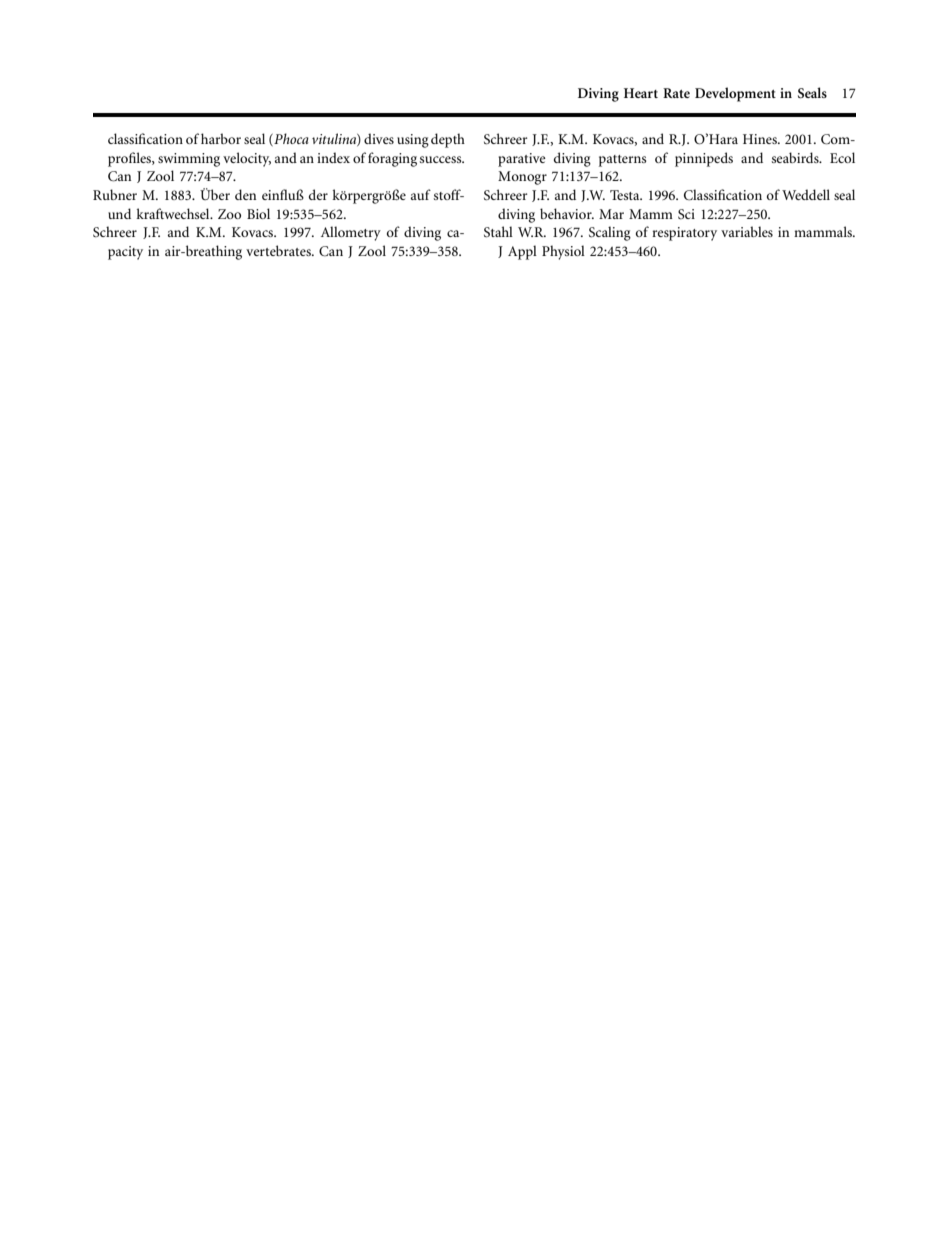 The image size is (952, 1233). Describe the element at coordinates (379, 138) in the page. I see `dives` at that location.
